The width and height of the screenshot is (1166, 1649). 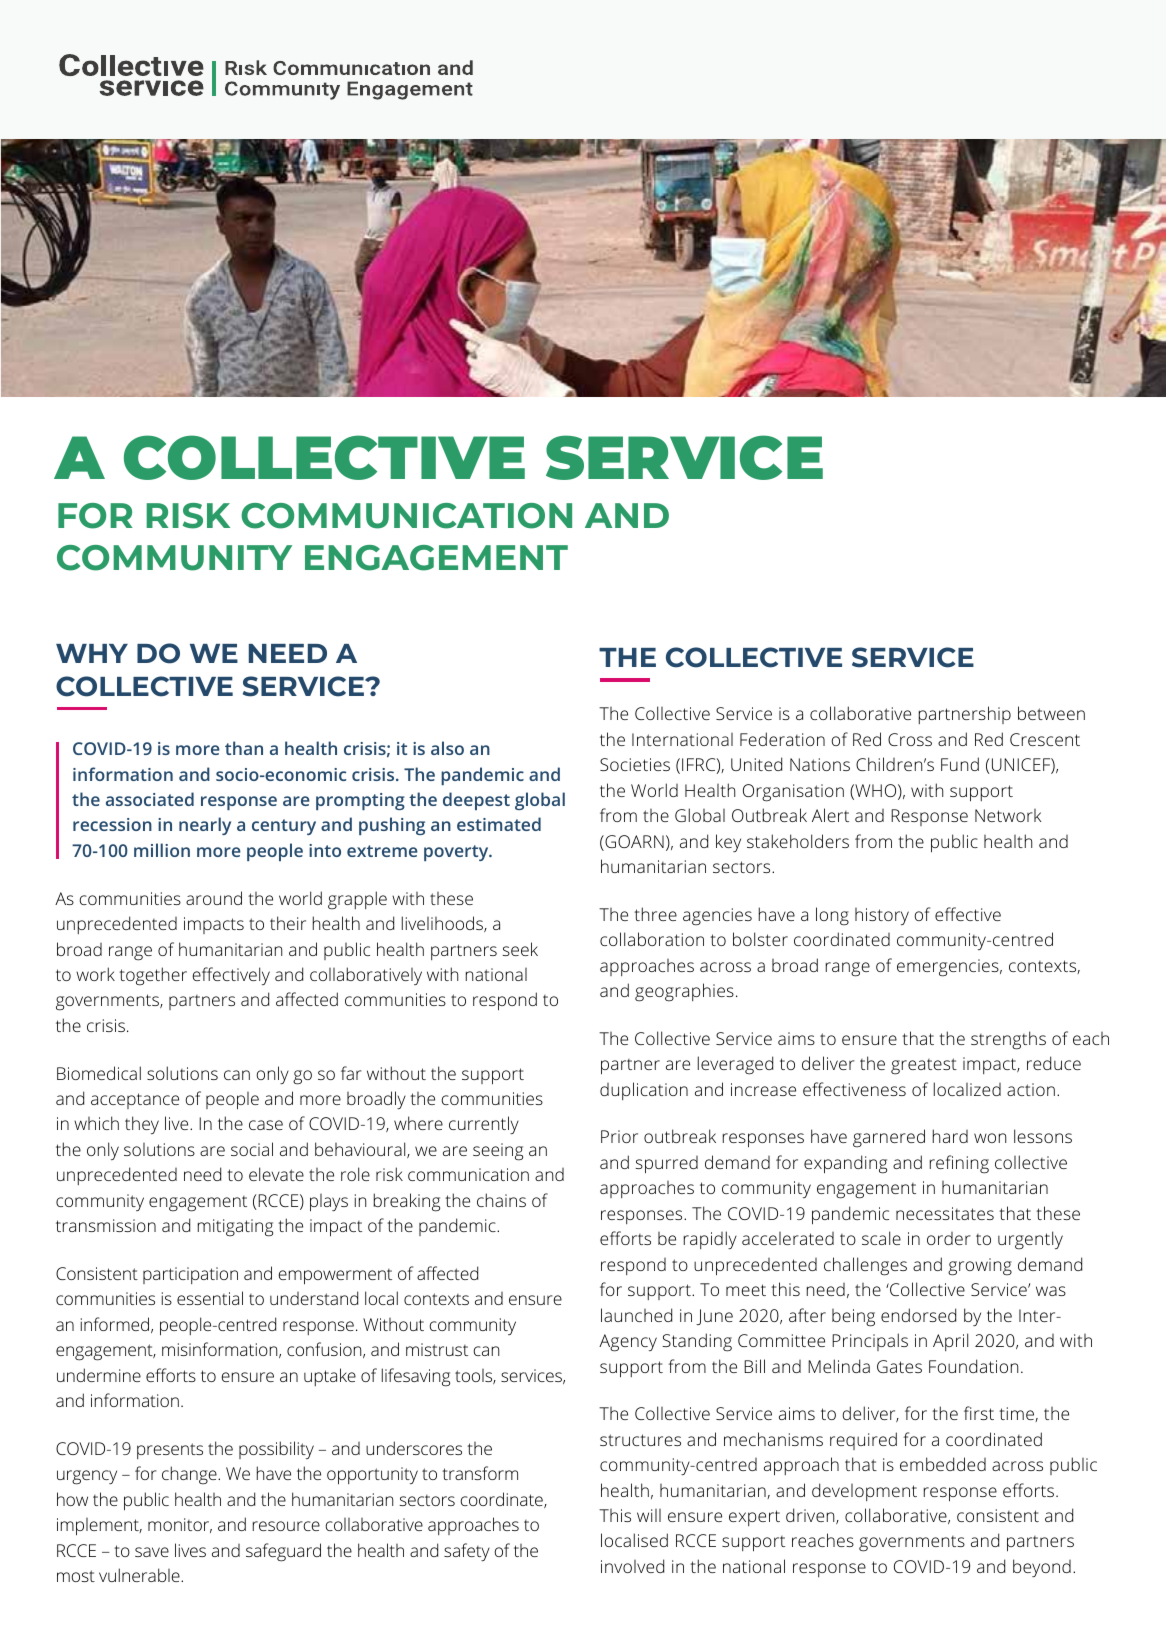 What do you see at coordinates (92, 653) in the screenshot?
I see `WHY` at bounding box center [92, 653].
